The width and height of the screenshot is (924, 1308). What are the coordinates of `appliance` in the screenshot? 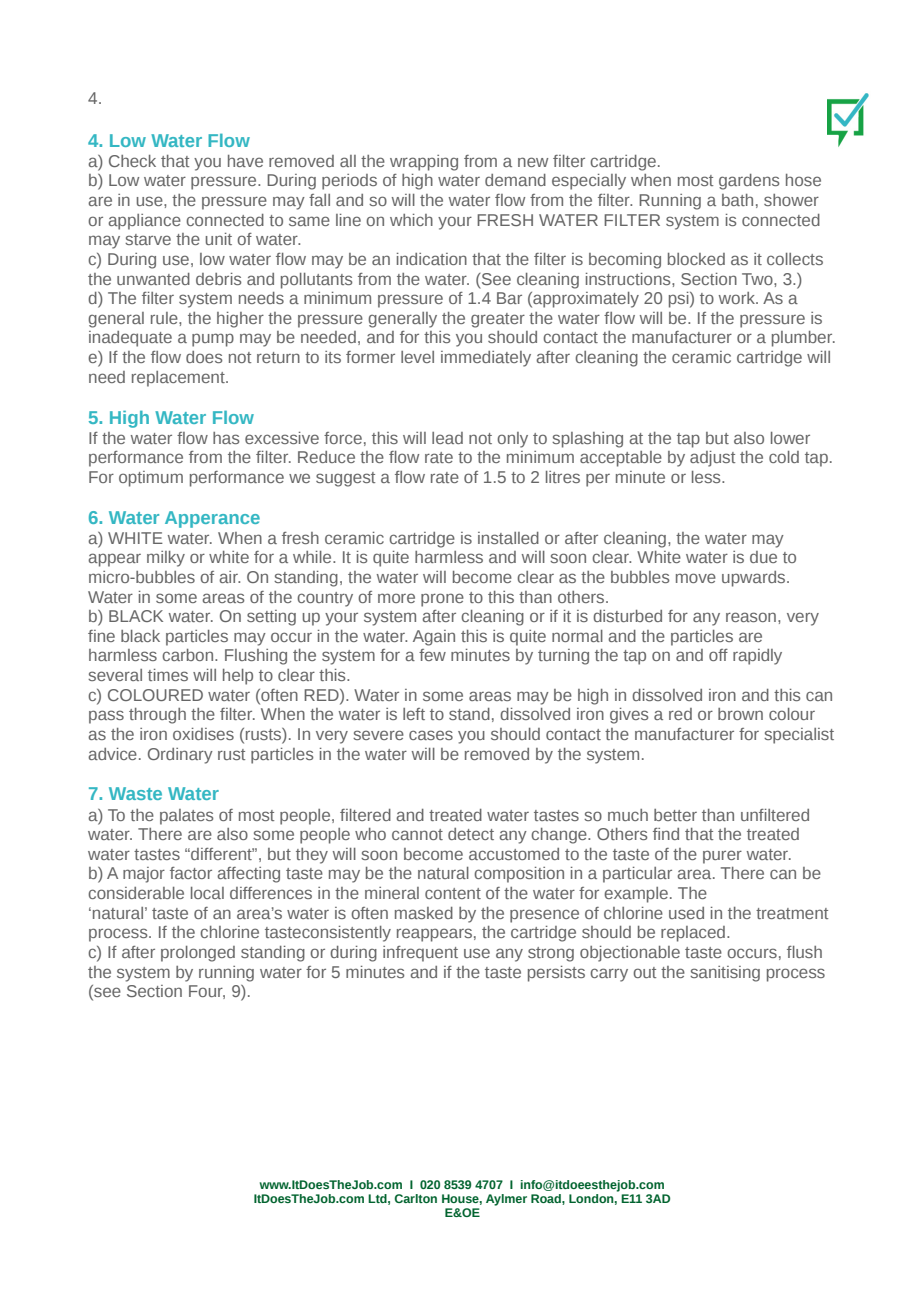 It's located at (144, 222).
